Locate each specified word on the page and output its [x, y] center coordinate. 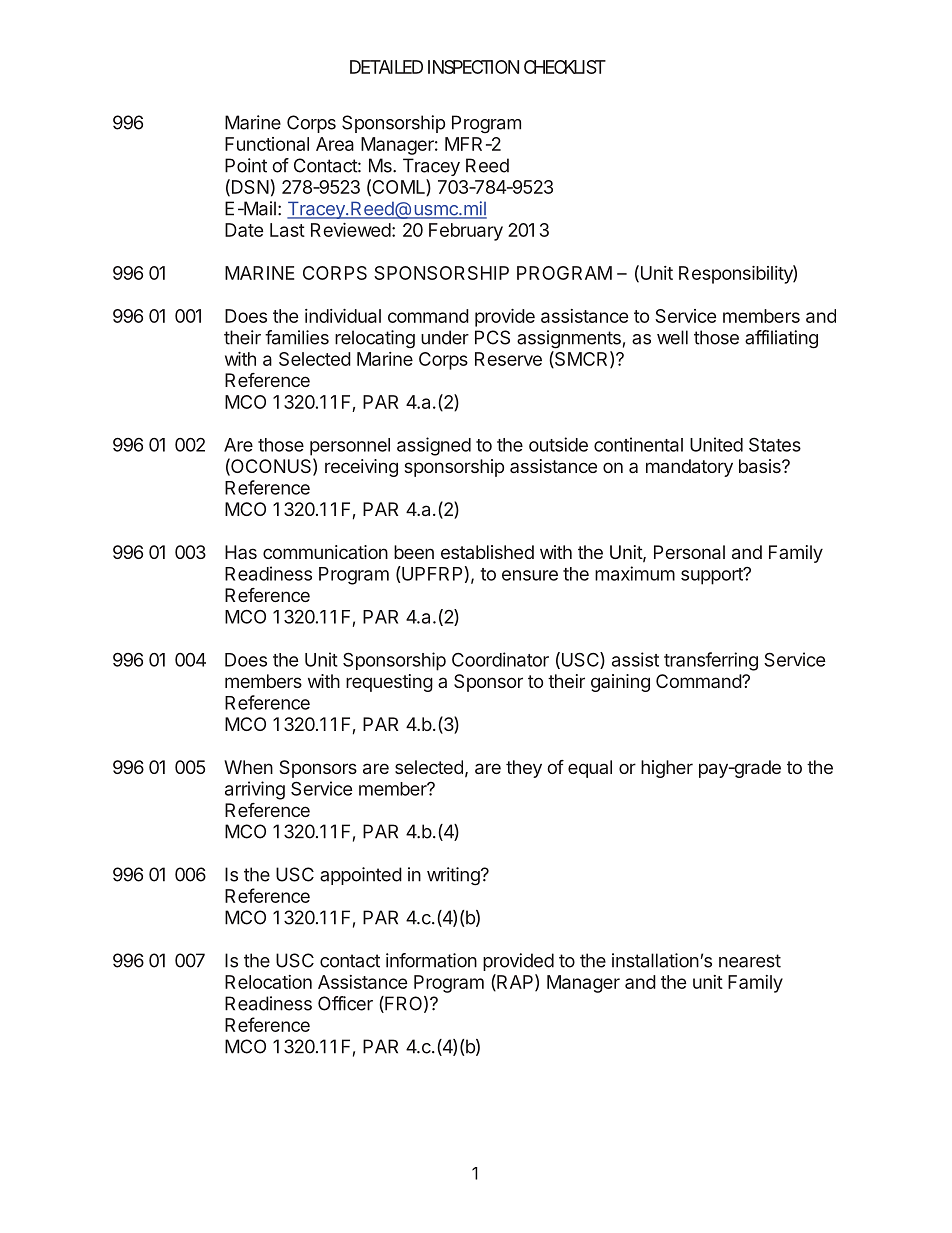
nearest [750, 961]
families [297, 337]
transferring [711, 661]
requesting [389, 683]
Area [335, 144]
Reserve [508, 359]
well [672, 337]
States [775, 444]
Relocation [268, 982]
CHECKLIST [563, 67]
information [431, 960]
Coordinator [500, 659]
